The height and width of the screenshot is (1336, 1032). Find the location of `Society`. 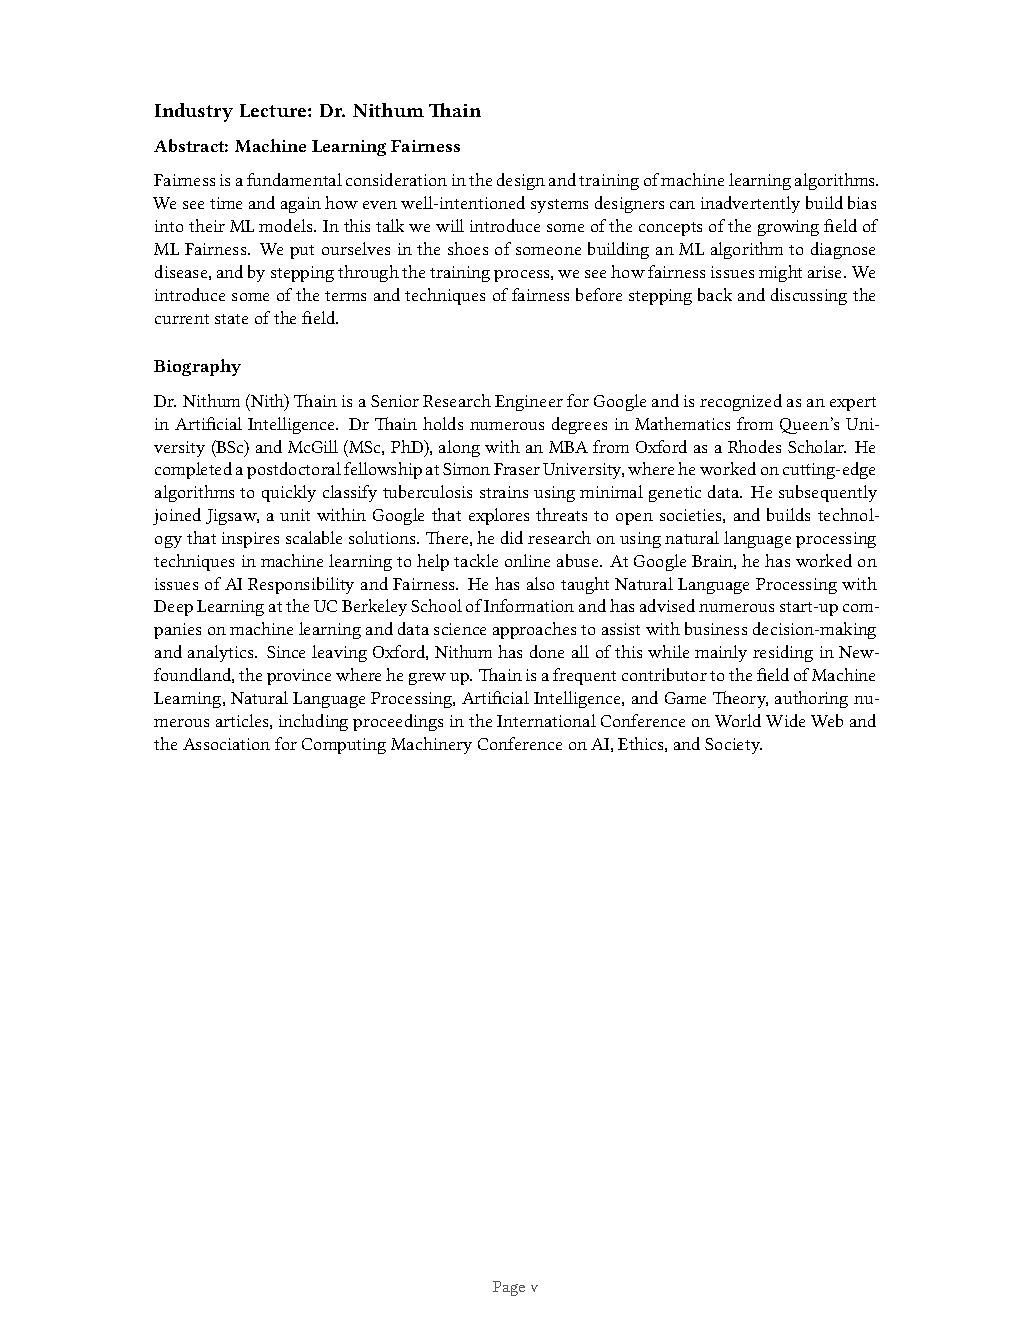

Society is located at coordinates (733, 746).
